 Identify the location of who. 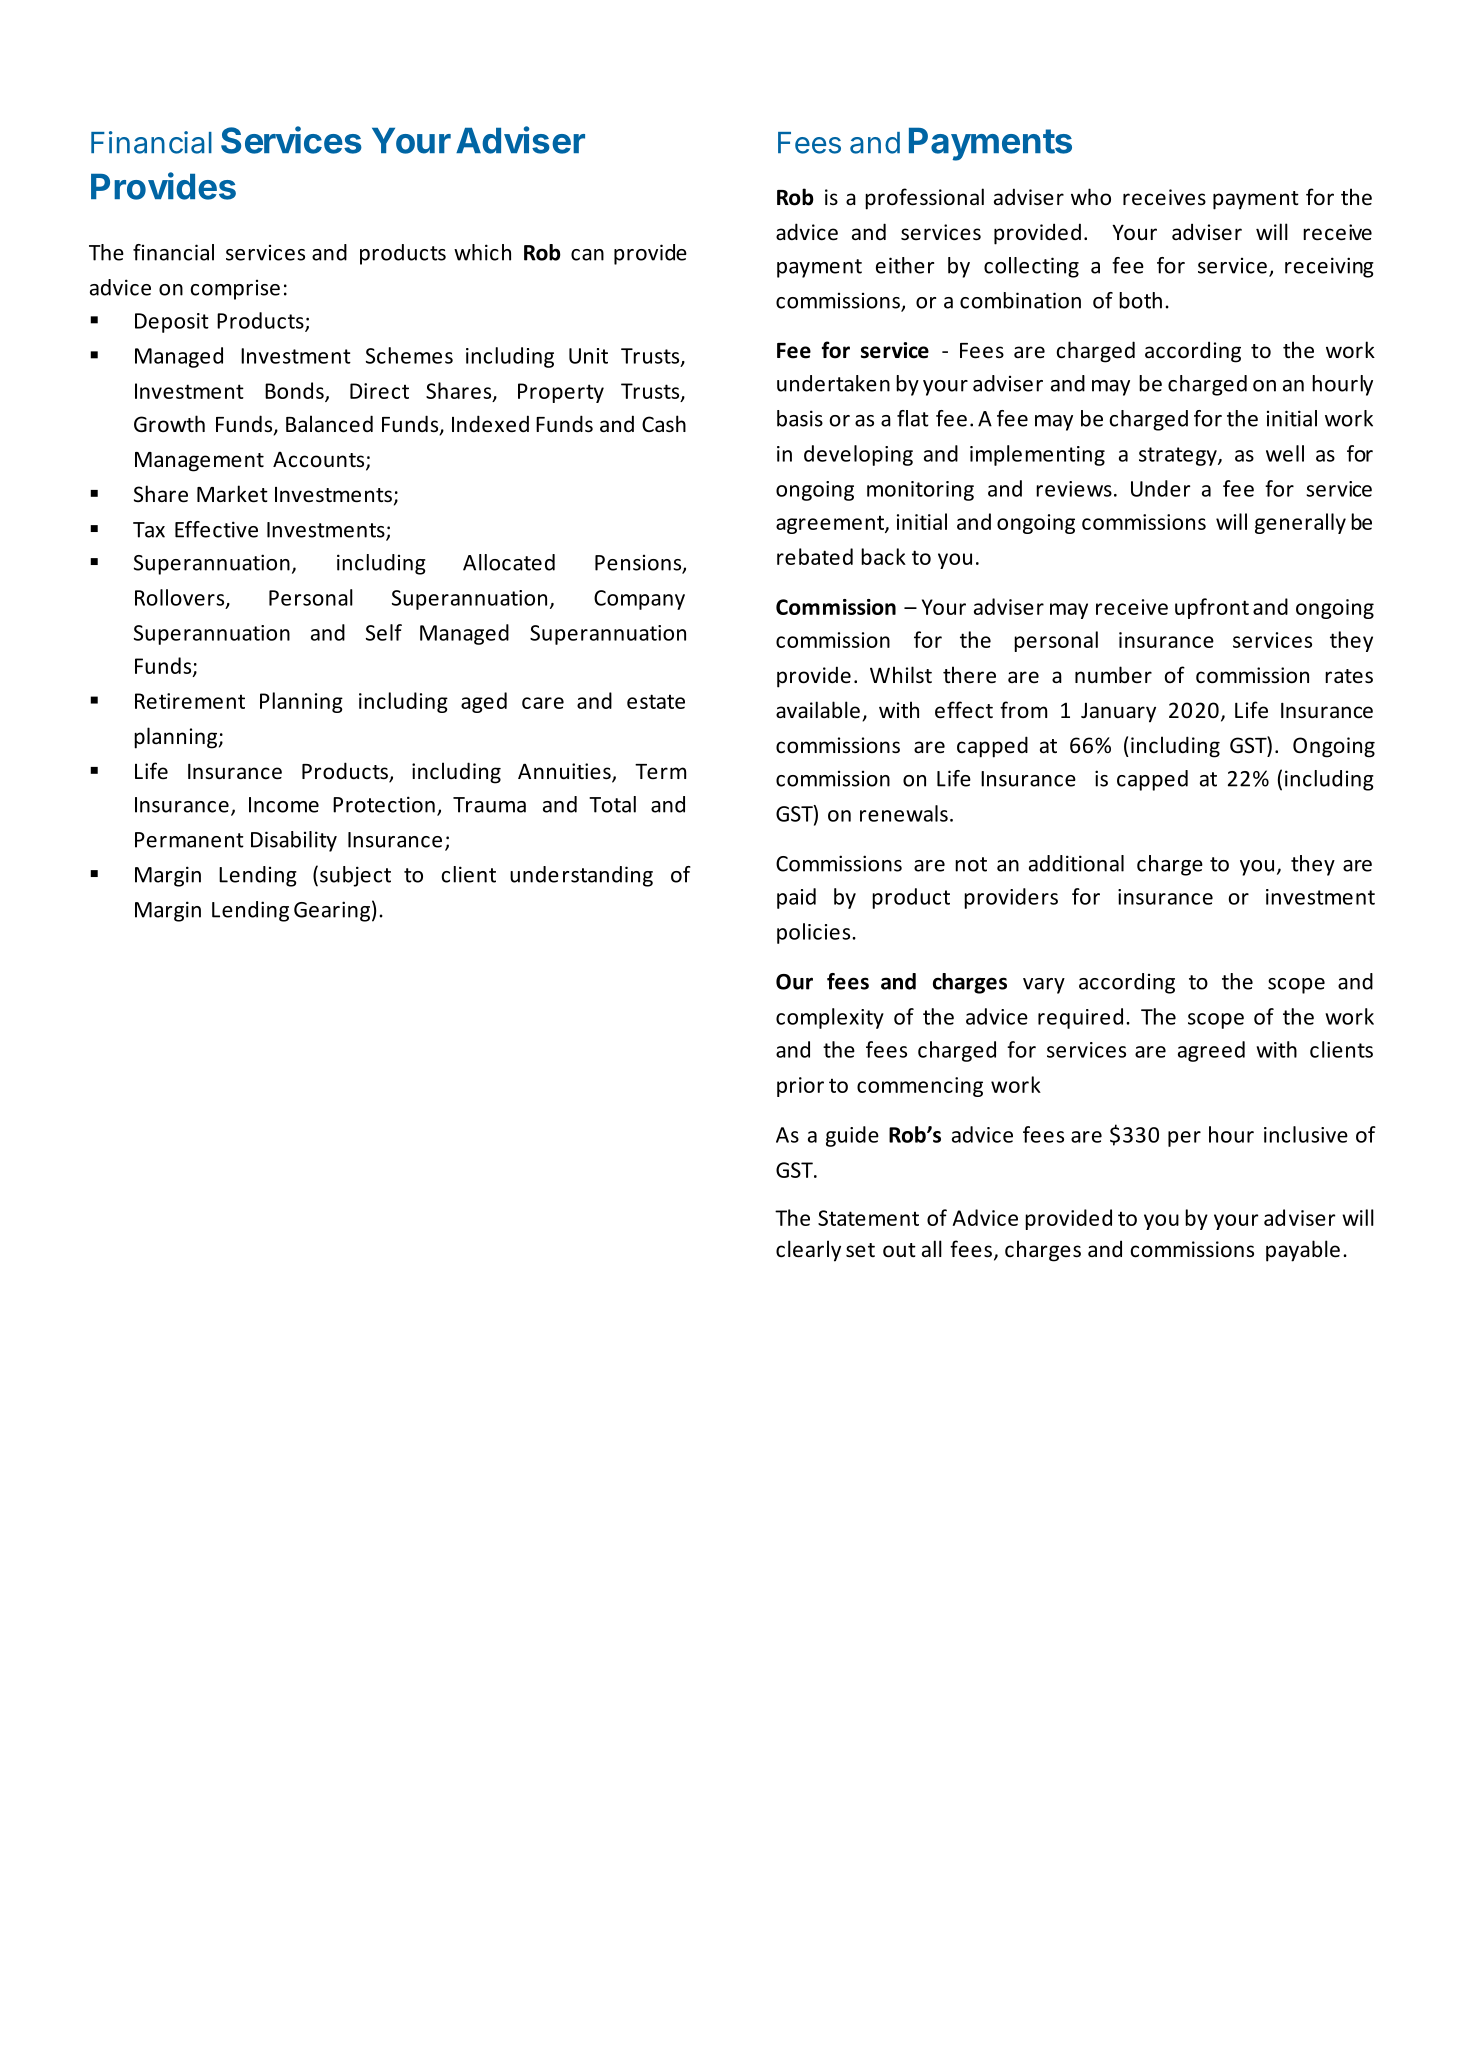
(1091, 197).
